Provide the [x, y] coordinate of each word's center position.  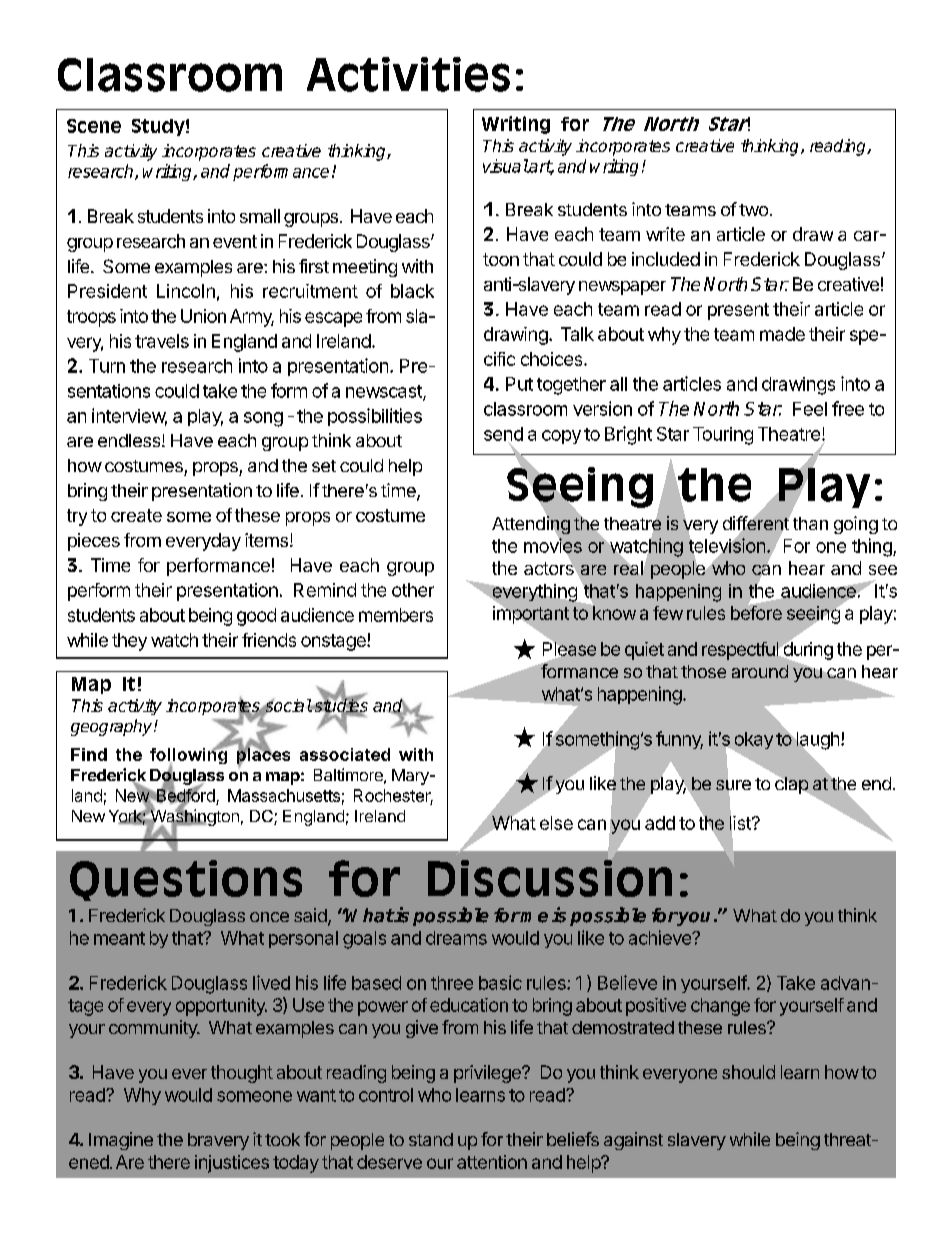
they [129, 642]
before [756, 612]
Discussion [550, 878]
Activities [408, 74]
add [660, 823]
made [782, 334]
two [753, 210]
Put [519, 384]
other [413, 590]
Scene [94, 126]
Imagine [121, 1141]
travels [162, 341]
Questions [186, 880]
